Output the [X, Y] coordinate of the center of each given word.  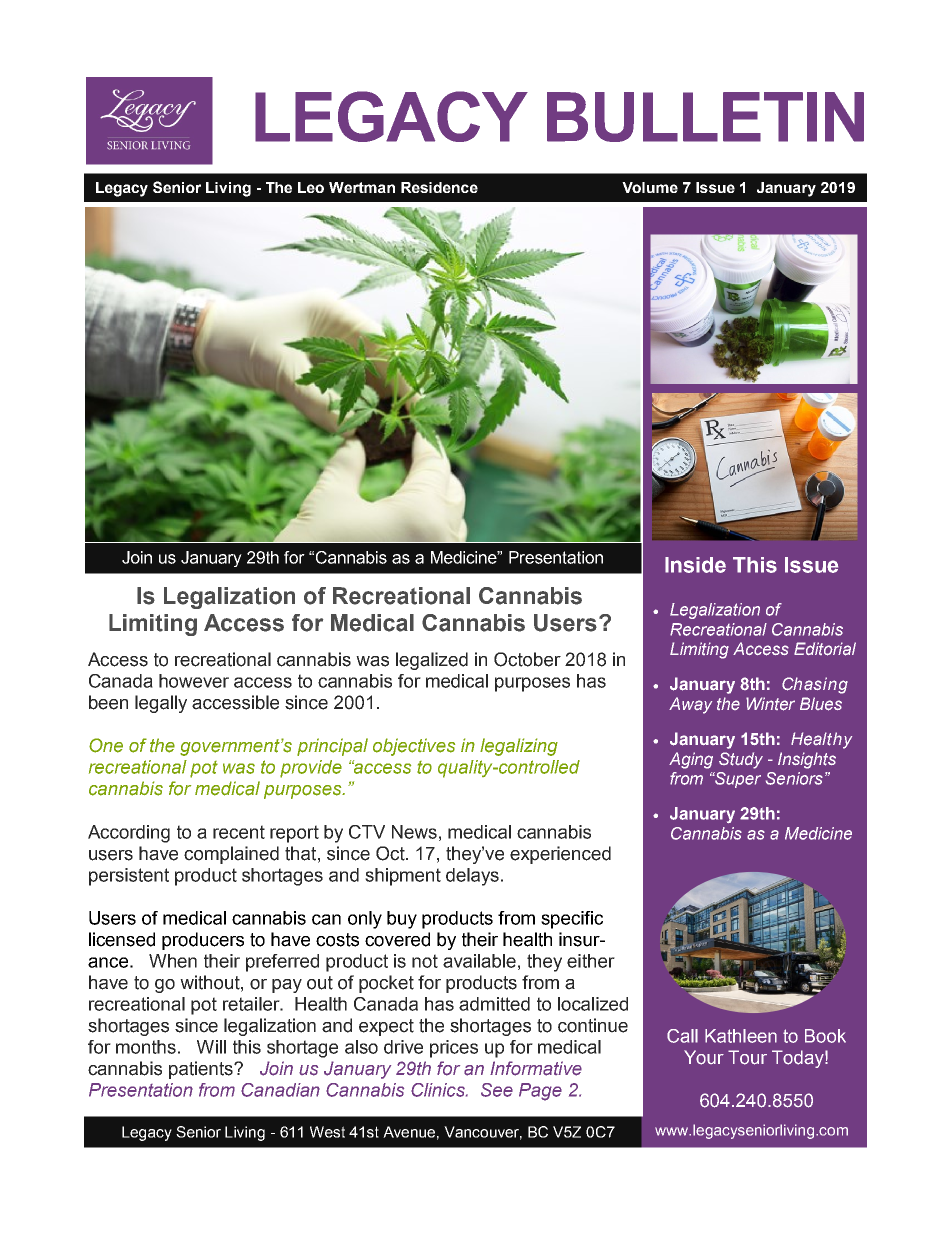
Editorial [825, 649]
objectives [414, 747]
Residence [439, 187]
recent [239, 832]
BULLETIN [705, 117]
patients [202, 1070]
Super [737, 780]
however [194, 681]
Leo [311, 187]
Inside [695, 565]
